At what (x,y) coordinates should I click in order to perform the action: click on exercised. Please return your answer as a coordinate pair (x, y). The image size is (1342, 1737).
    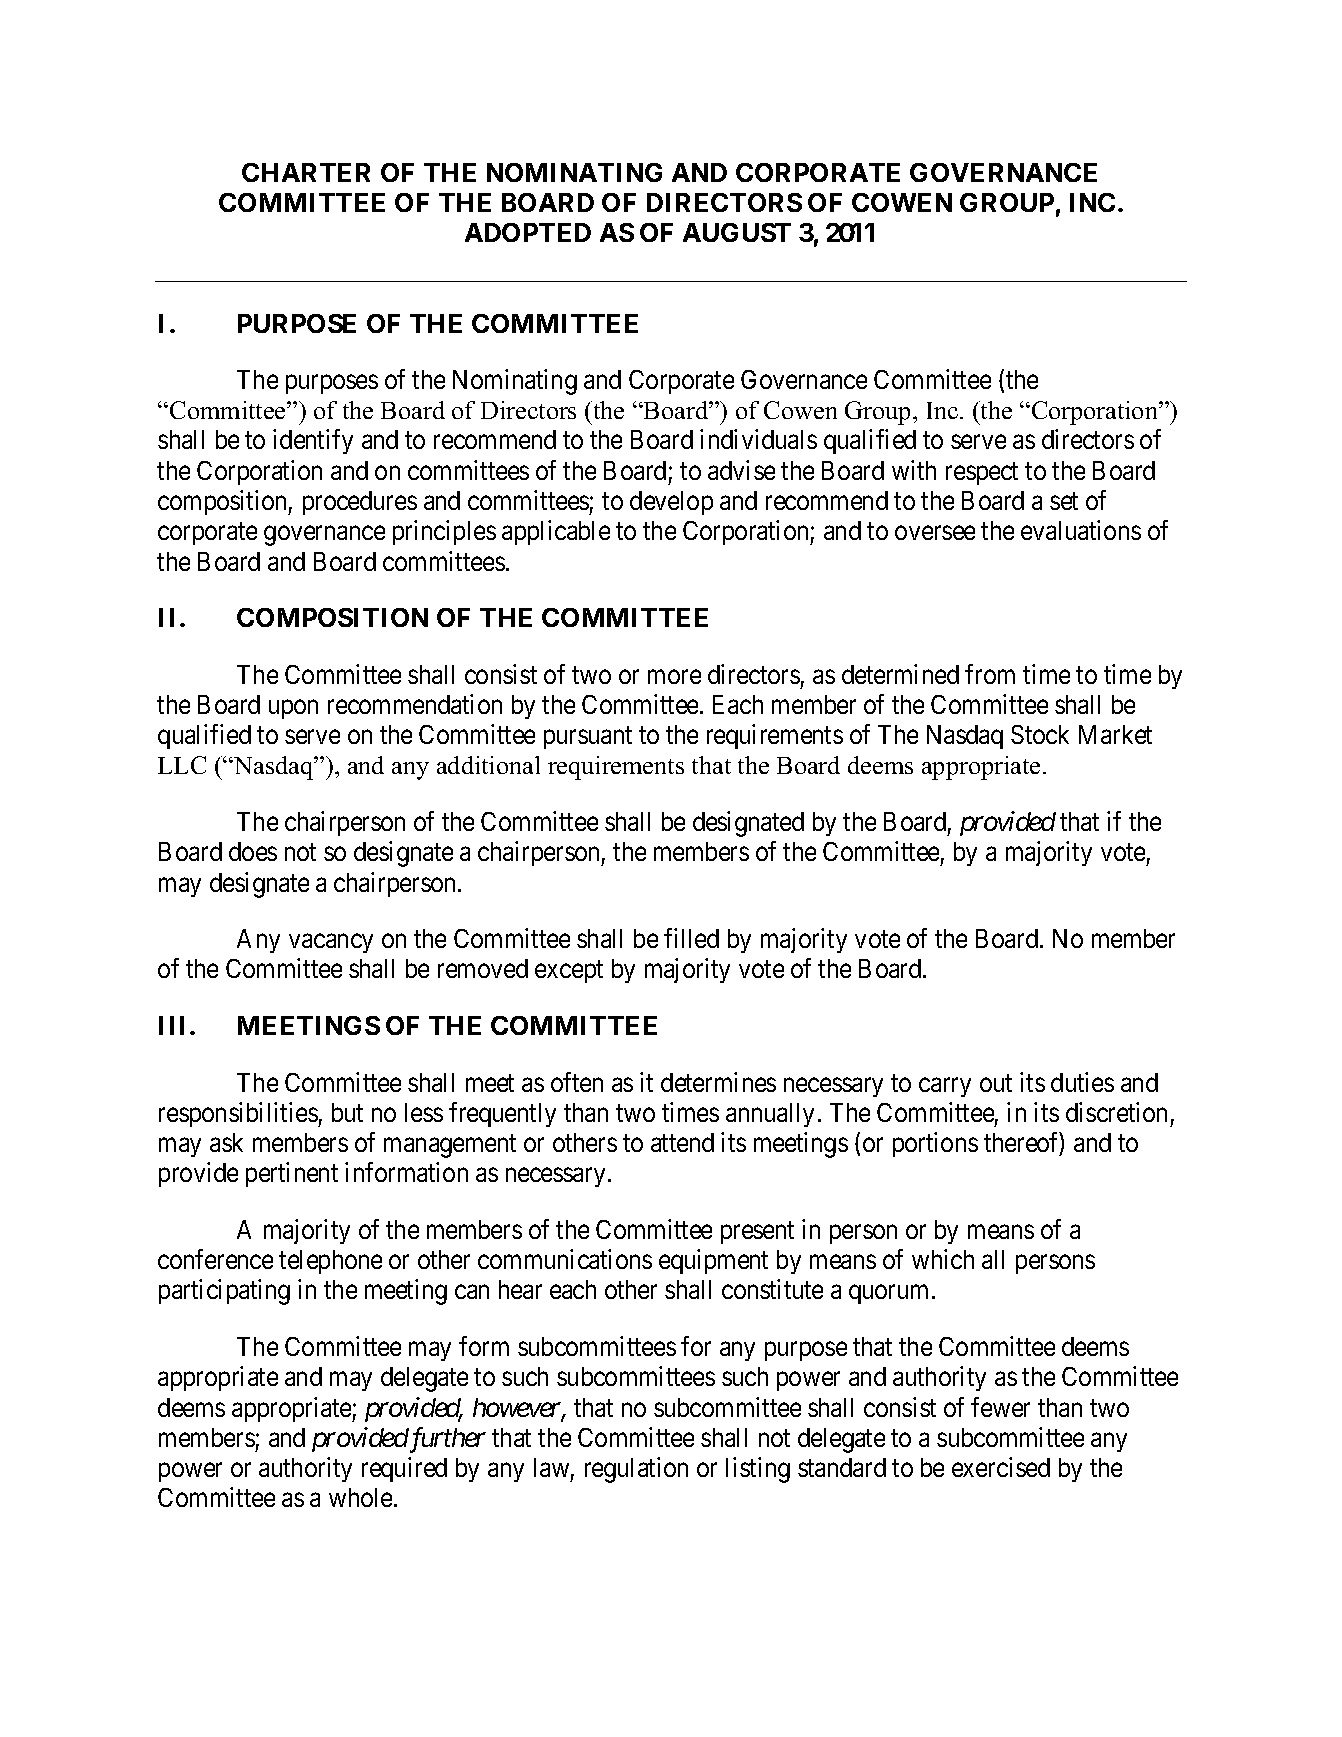
    Looking at the image, I should click on (1001, 1467).
